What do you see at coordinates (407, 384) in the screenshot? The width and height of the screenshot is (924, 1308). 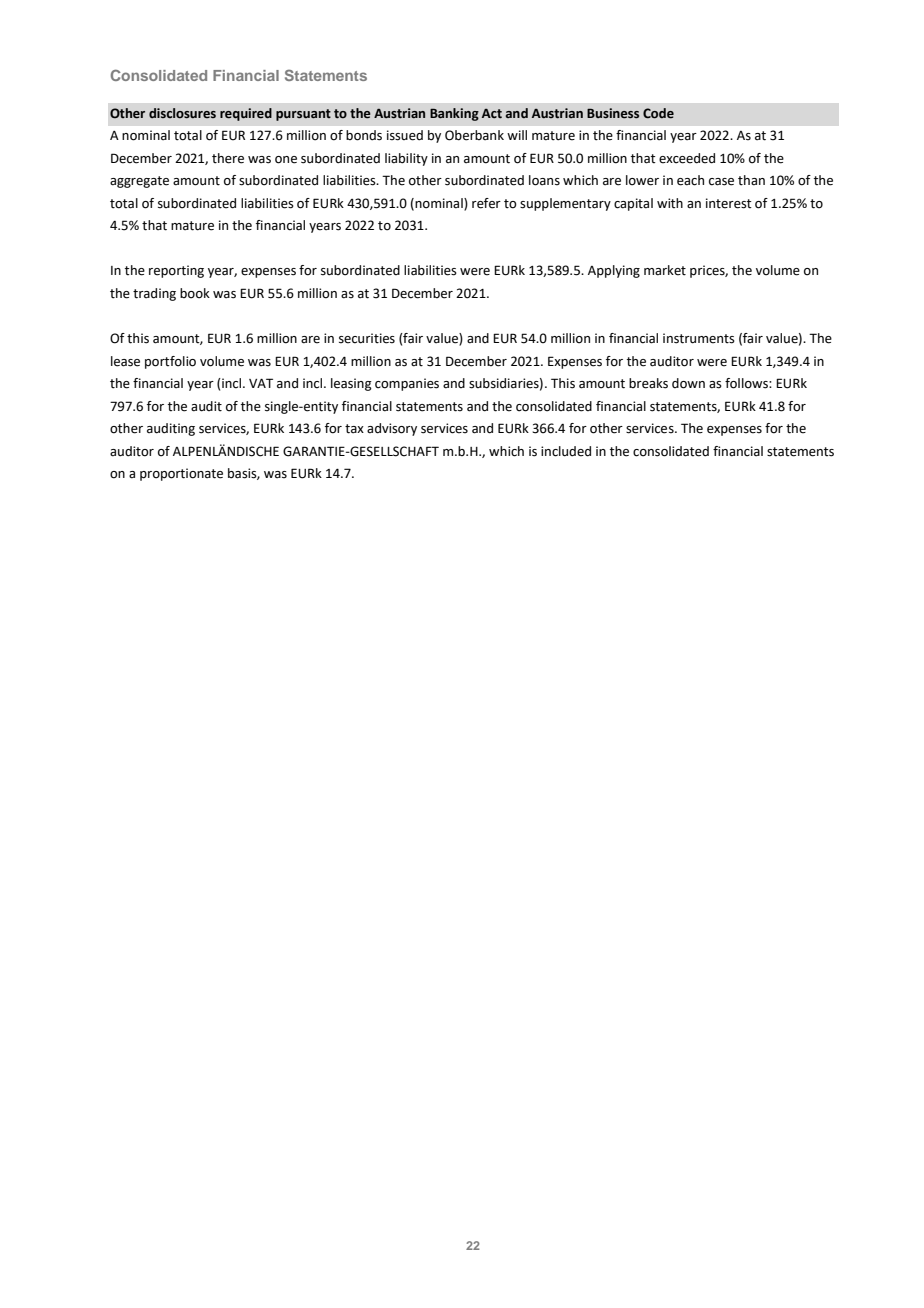 I see `companies` at bounding box center [407, 384].
